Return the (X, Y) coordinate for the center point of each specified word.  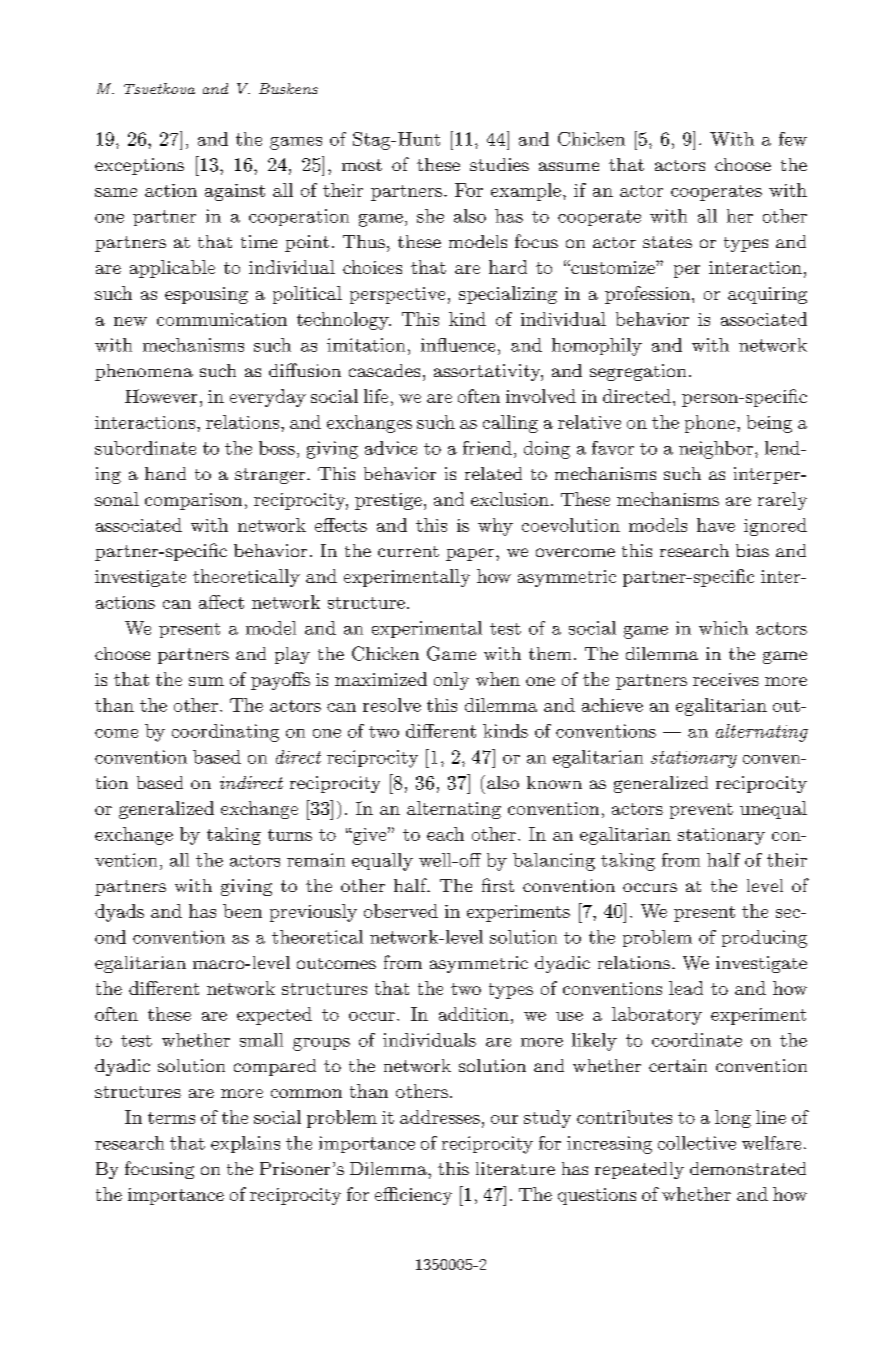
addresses (440, 1117)
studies (499, 164)
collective (697, 1143)
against (235, 192)
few (793, 139)
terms (171, 1118)
